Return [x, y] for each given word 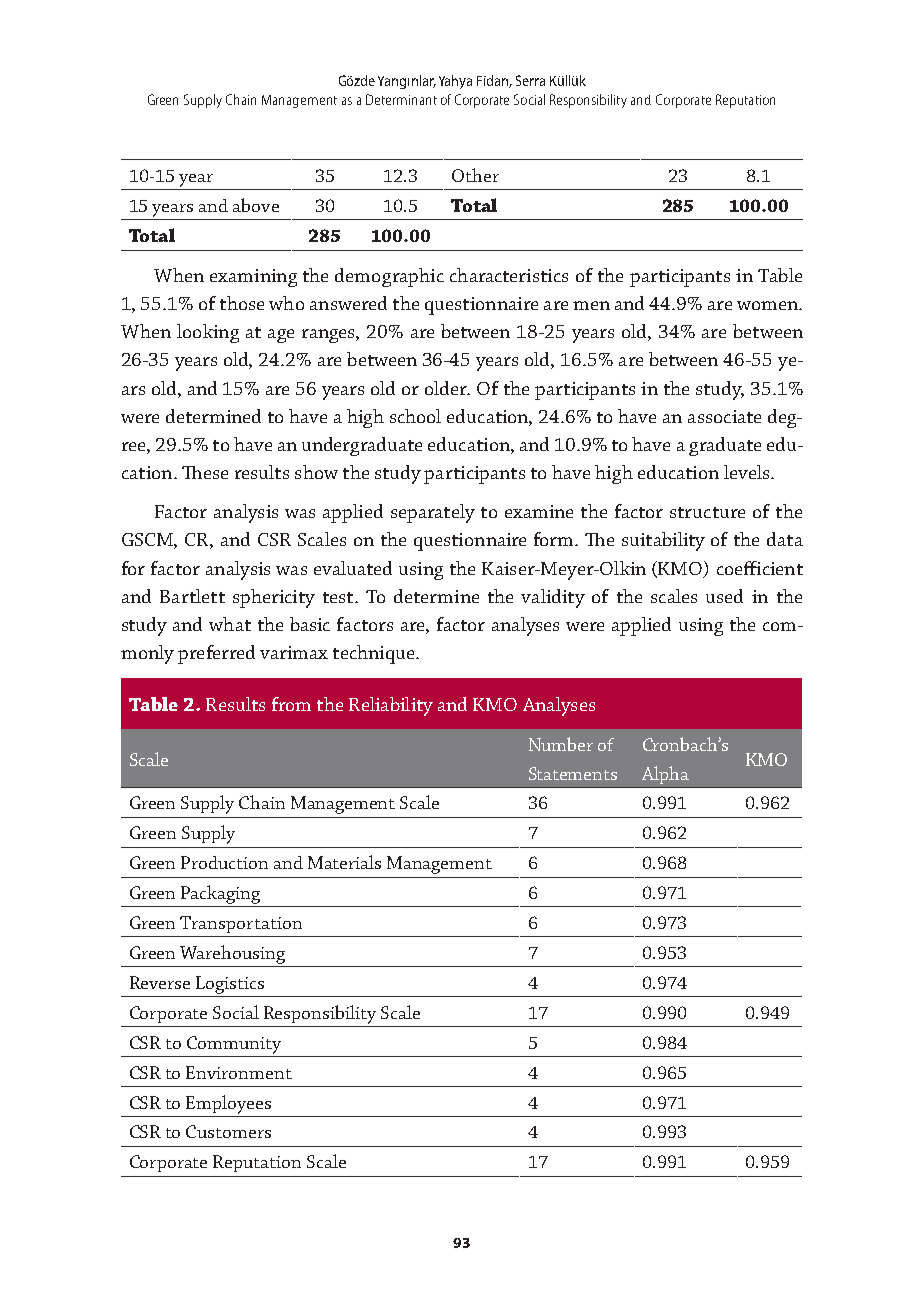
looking [208, 333]
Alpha [665, 775]
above [256, 205]
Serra [530, 80]
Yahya [455, 82]
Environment [239, 1072]
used [724, 596]
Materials [344, 862]
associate [724, 416]
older [447, 388]
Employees [228, 1104]
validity [553, 598]
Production [224, 862]
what [230, 624]
